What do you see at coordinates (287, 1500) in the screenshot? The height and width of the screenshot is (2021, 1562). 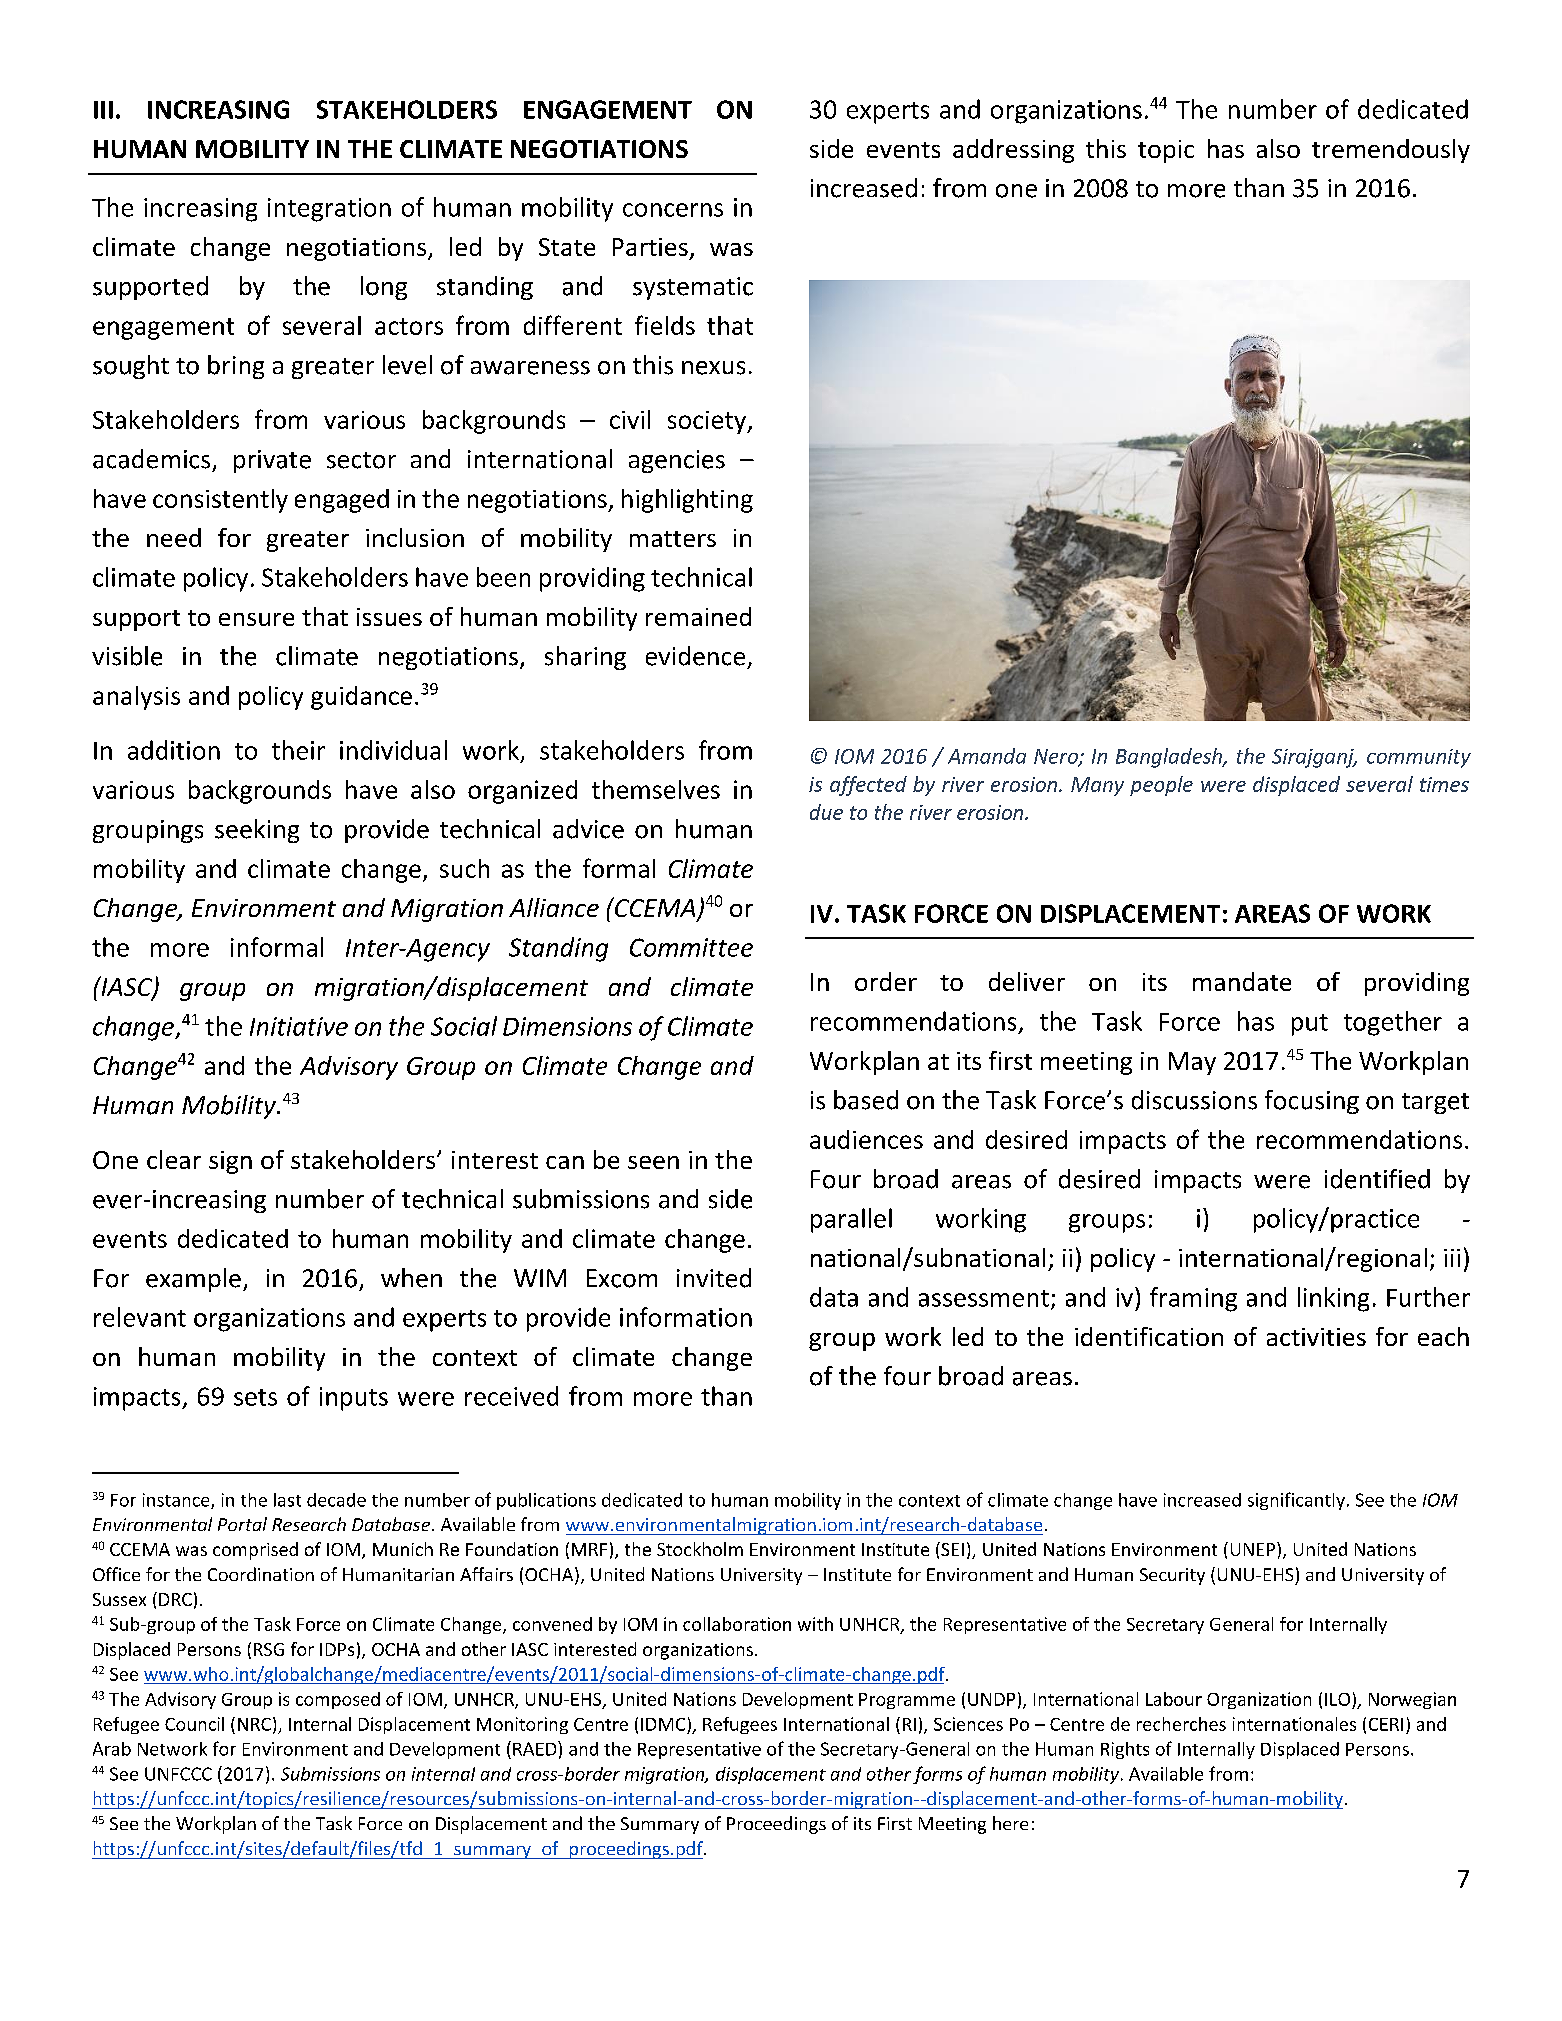 I see `last` at bounding box center [287, 1500].
